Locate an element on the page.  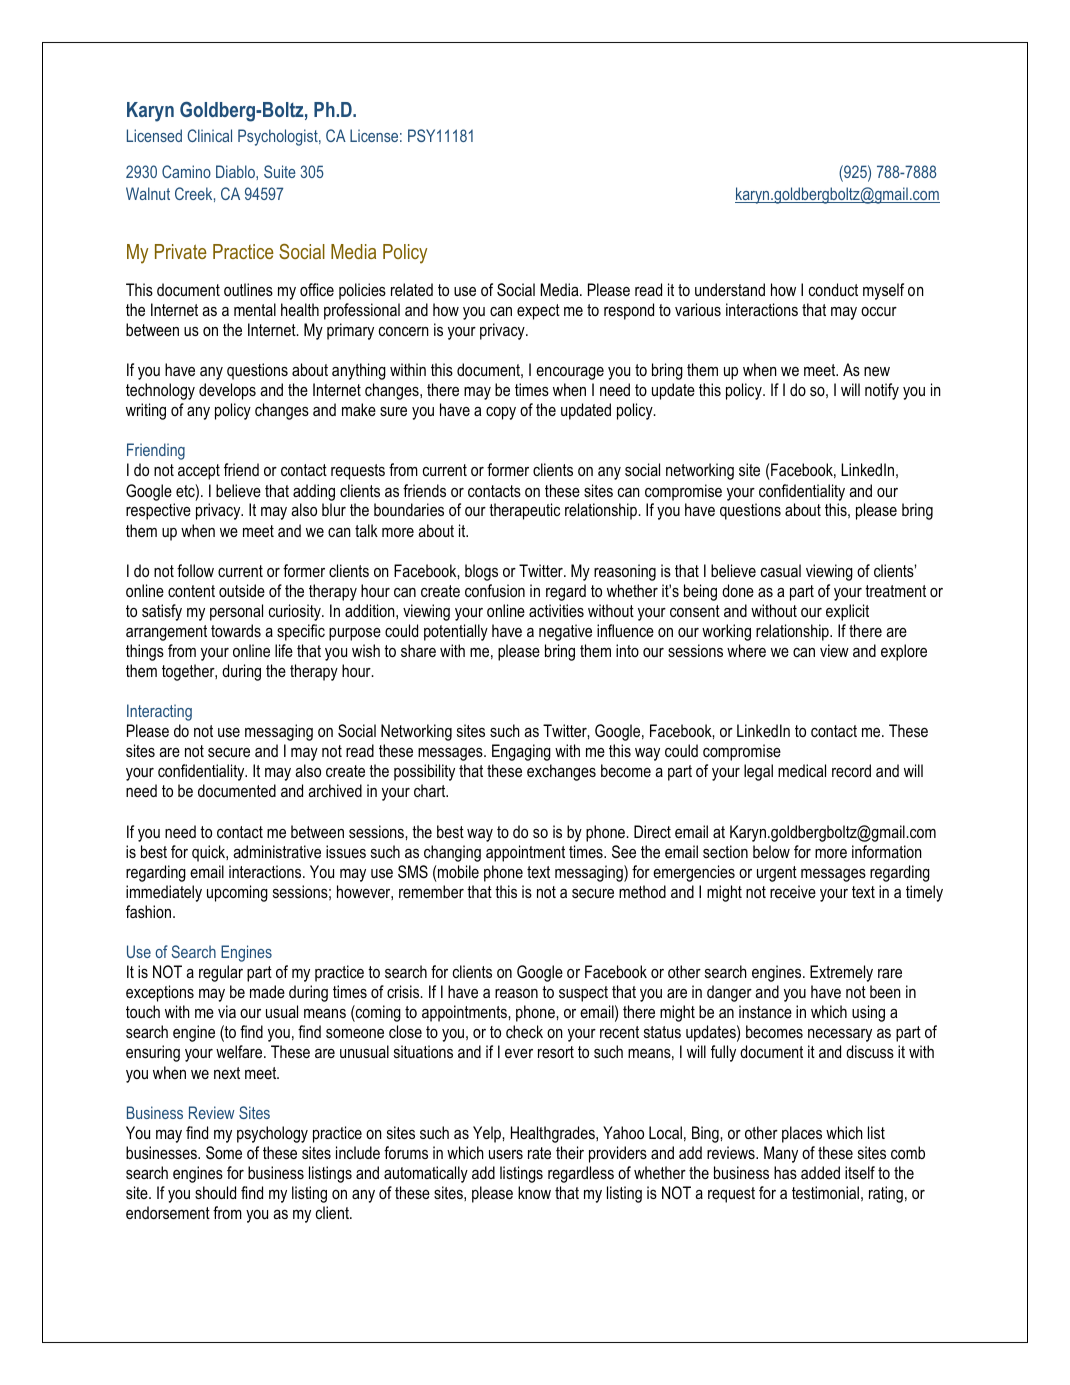
explore is located at coordinates (904, 652).
